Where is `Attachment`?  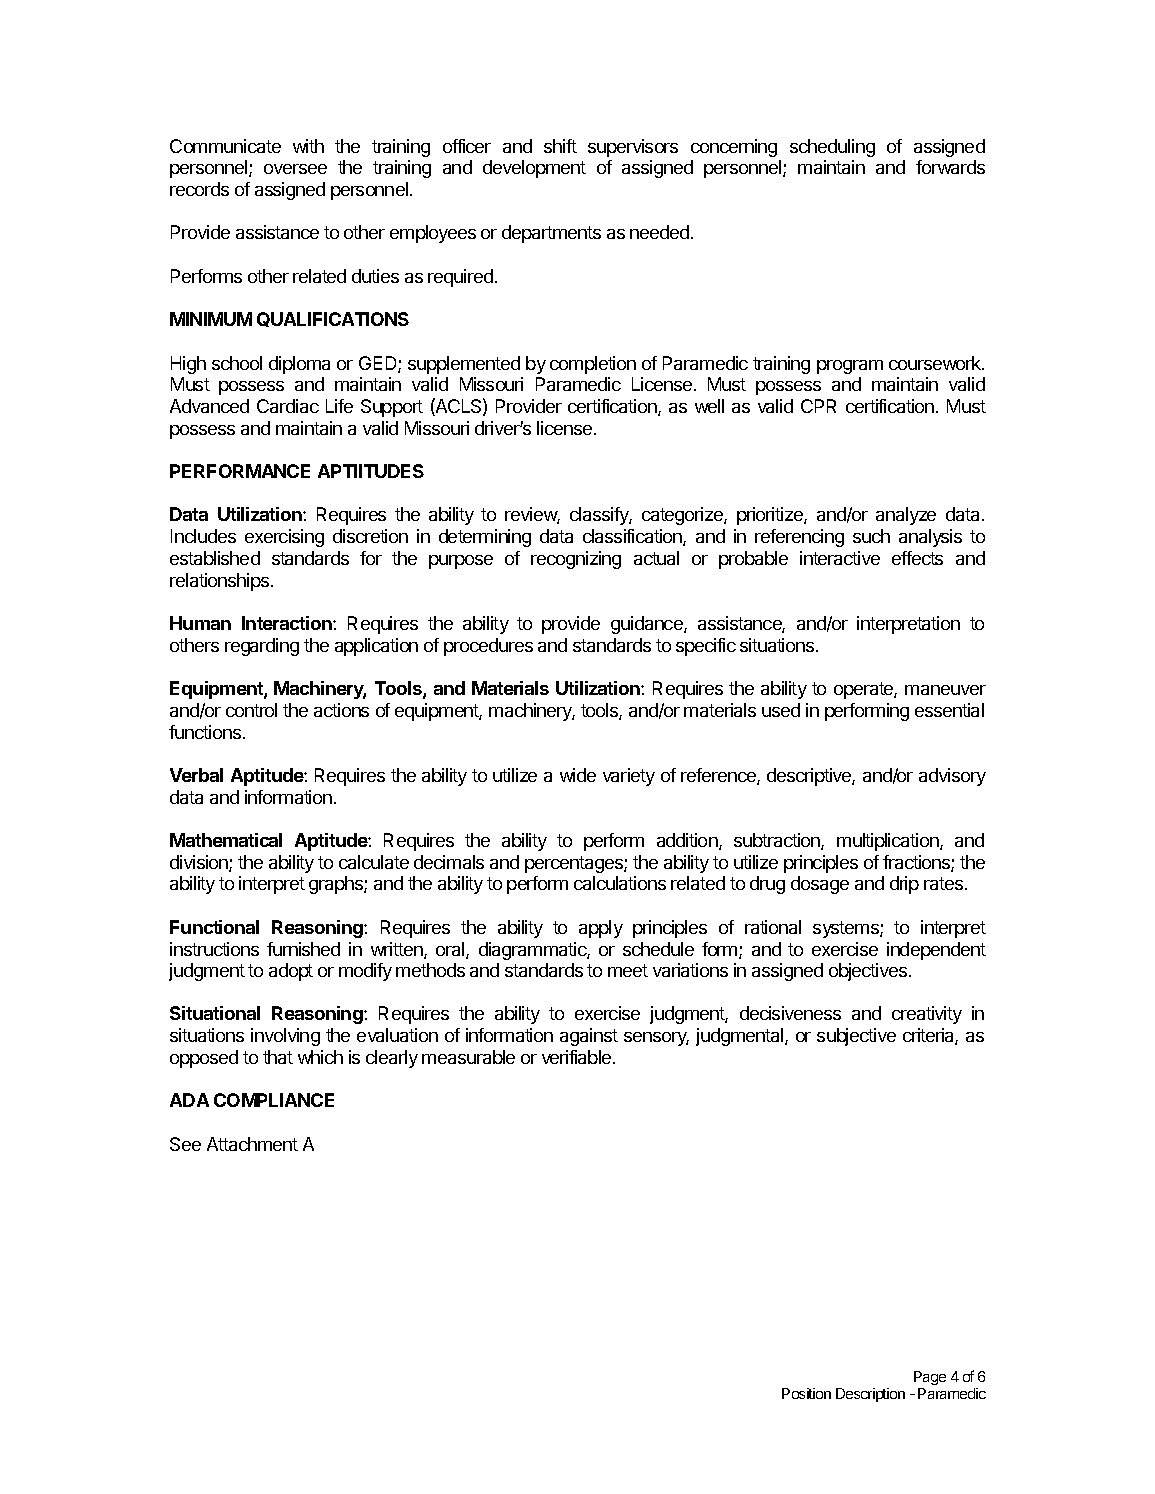
Attachment is located at coordinates (252, 1144).
